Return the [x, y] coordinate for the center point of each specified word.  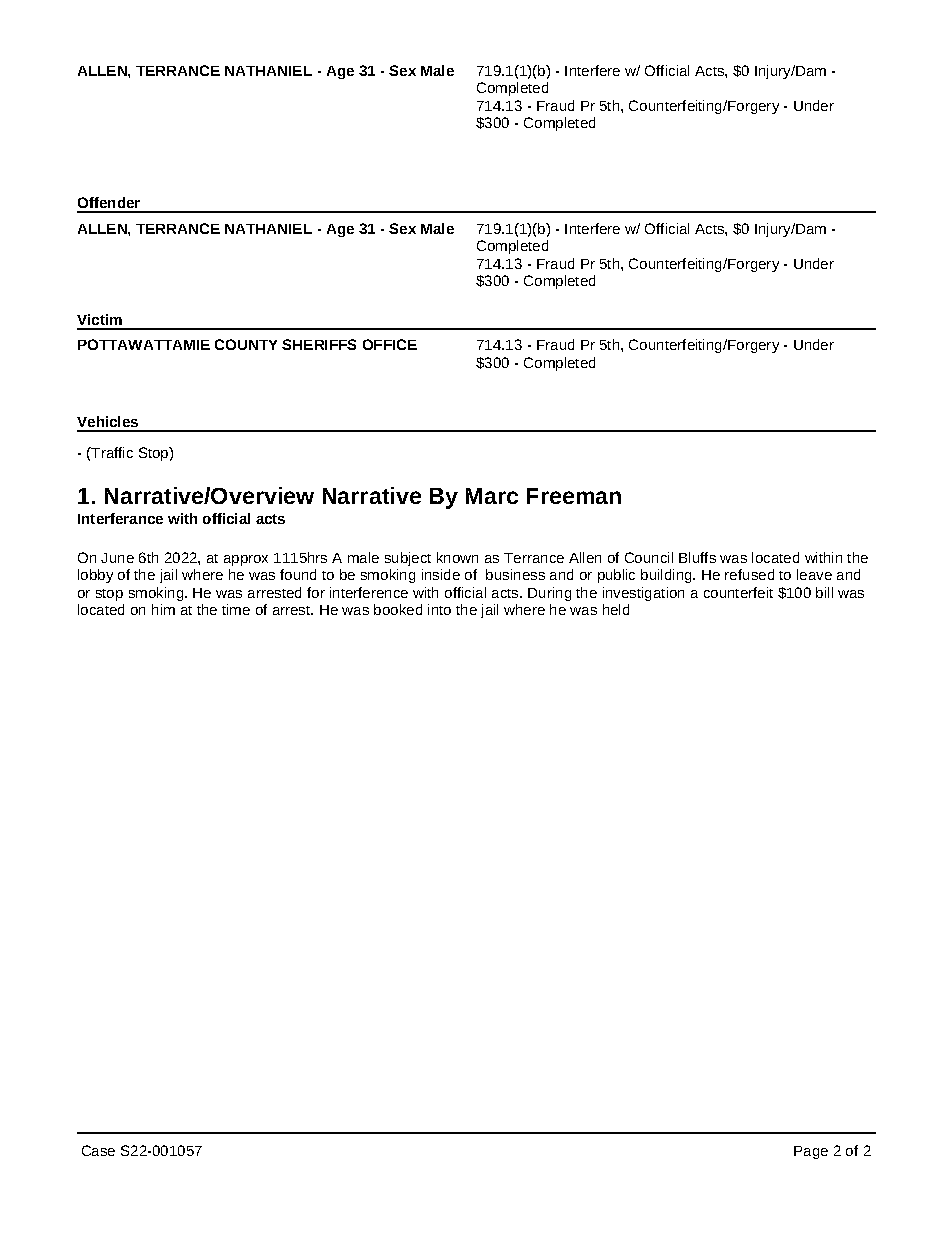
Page [811, 1152]
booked [398, 609]
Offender [109, 202]
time [236, 609]
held [616, 609]
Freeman [574, 496]
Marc [492, 496]
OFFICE [390, 344]
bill [824, 592]
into [439, 609]
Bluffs [697, 557]
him [163, 609]
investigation [643, 594]
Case [98, 1150]
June [117, 558]
